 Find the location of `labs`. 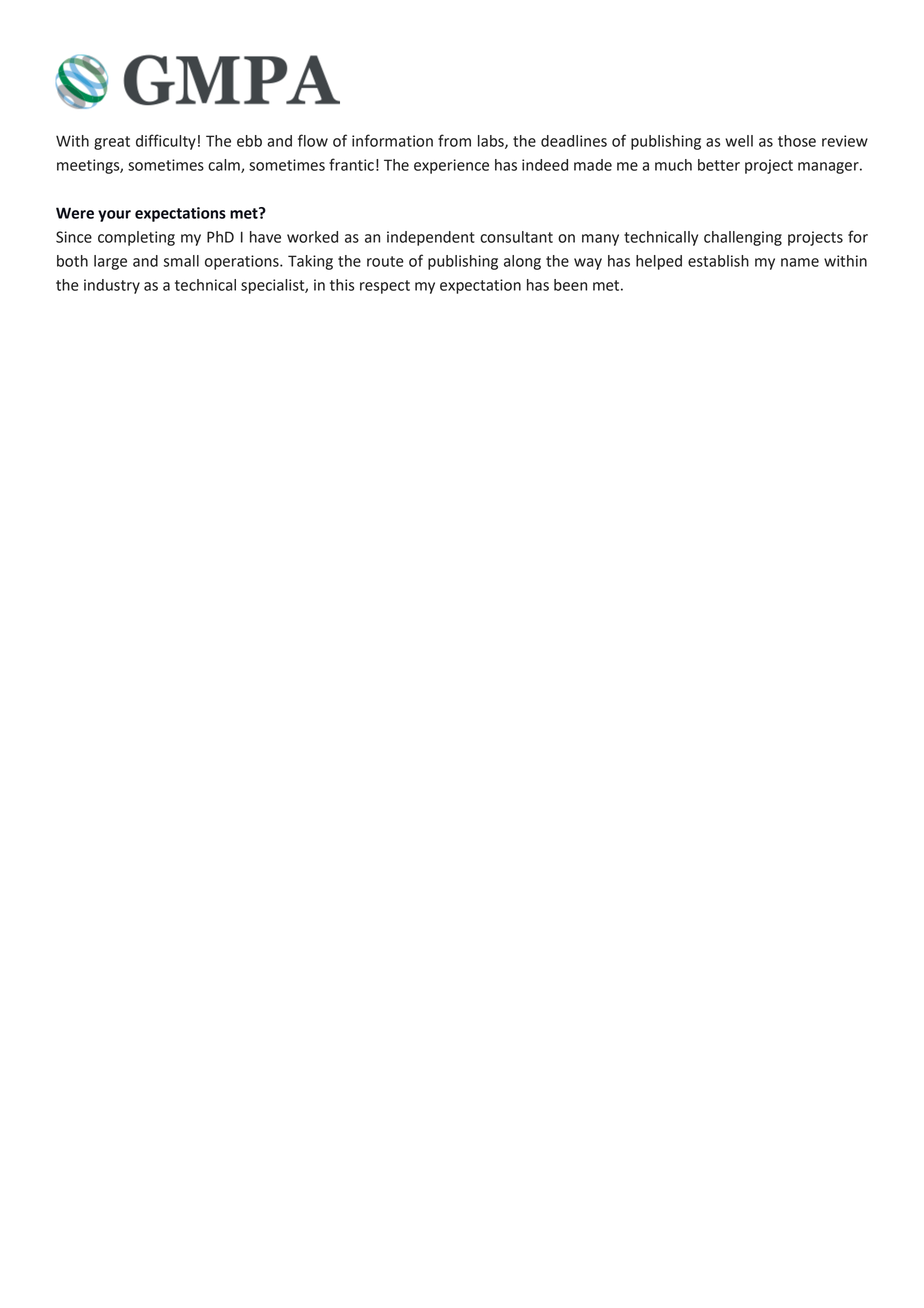

labs is located at coordinates (492, 142).
